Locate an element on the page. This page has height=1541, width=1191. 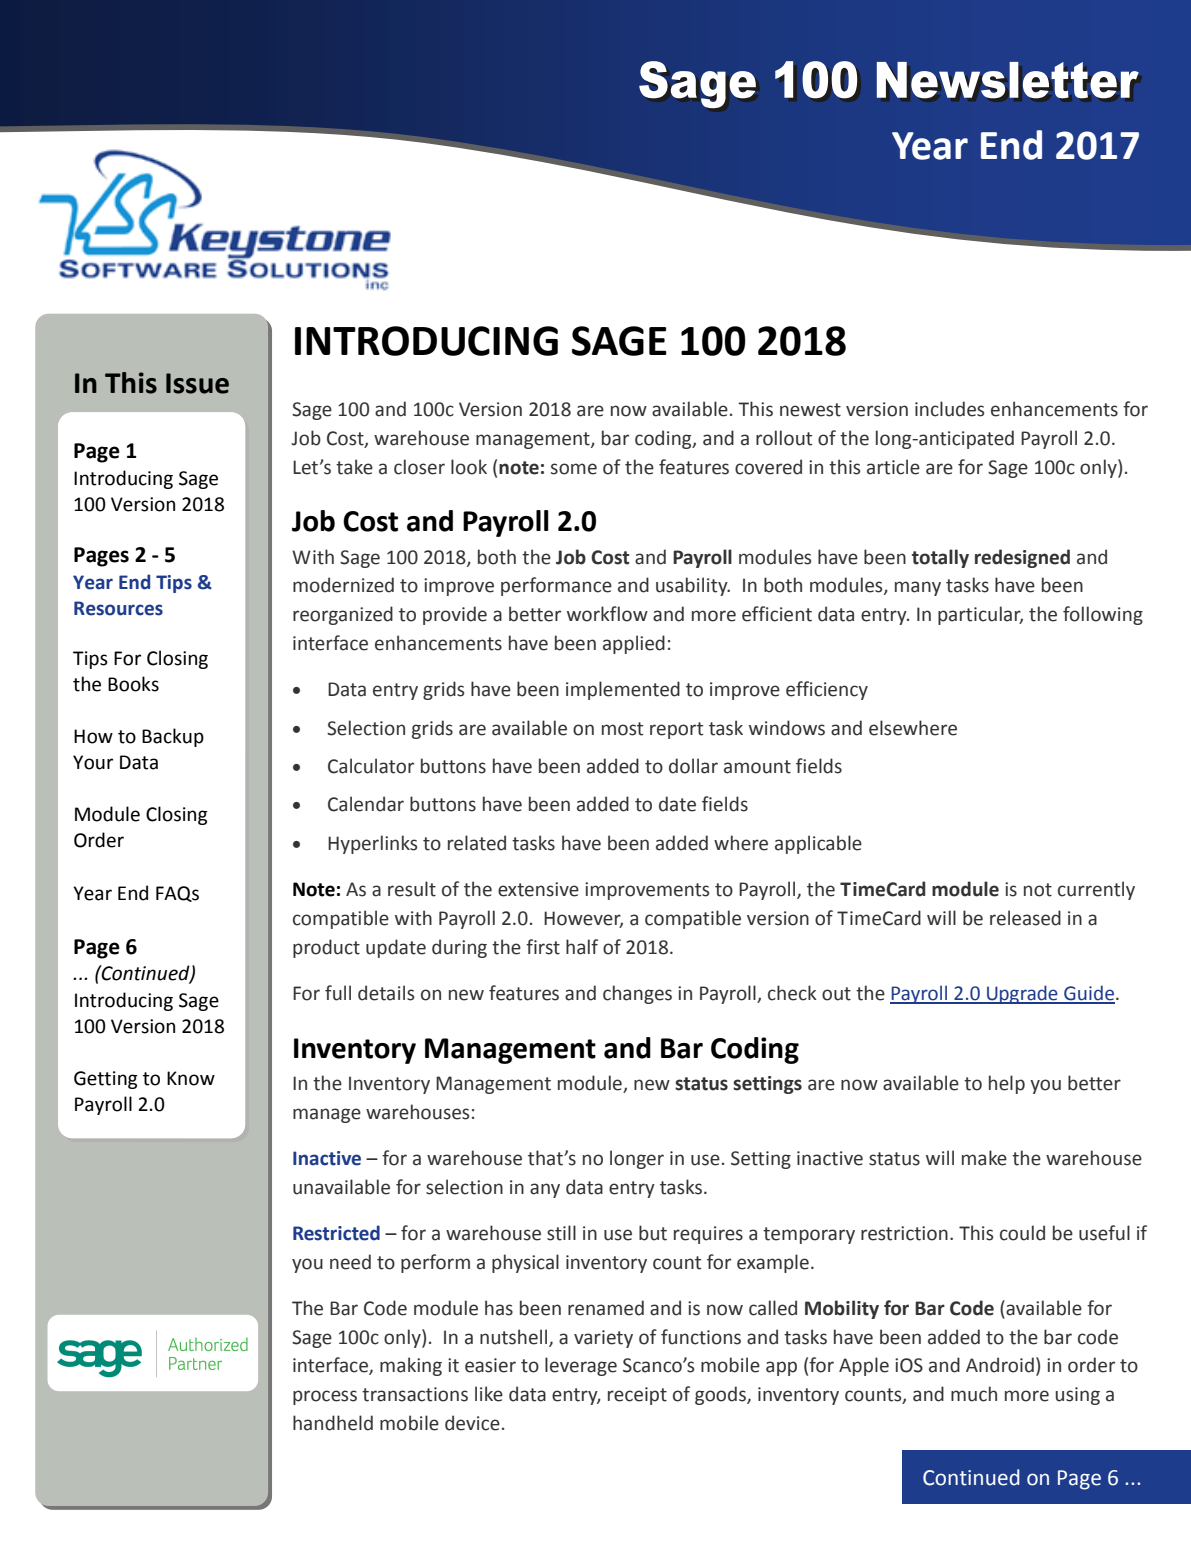
Upgrade is located at coordinates (1022, 994).
